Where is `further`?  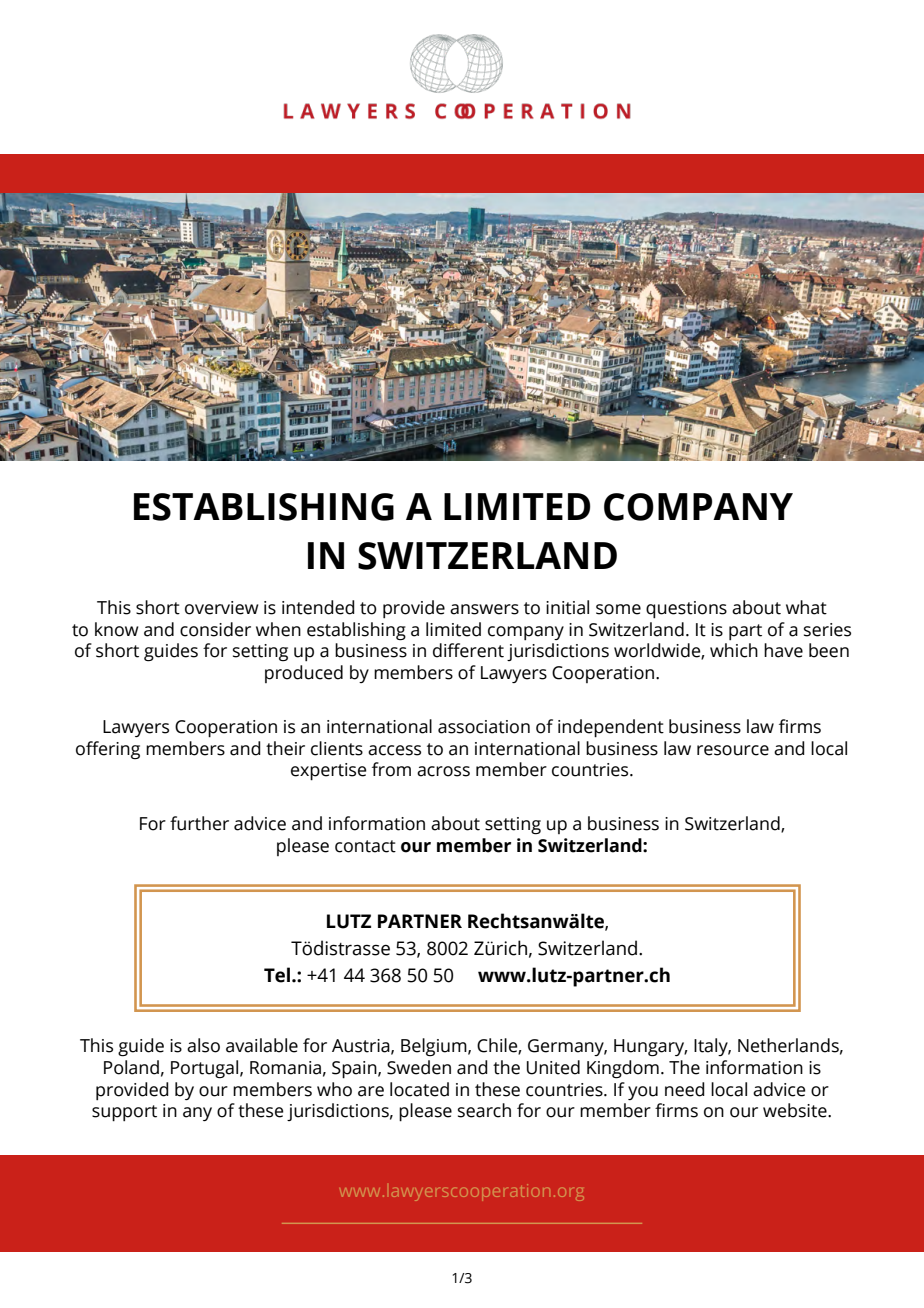
further is located at coordinates (199, 823).
